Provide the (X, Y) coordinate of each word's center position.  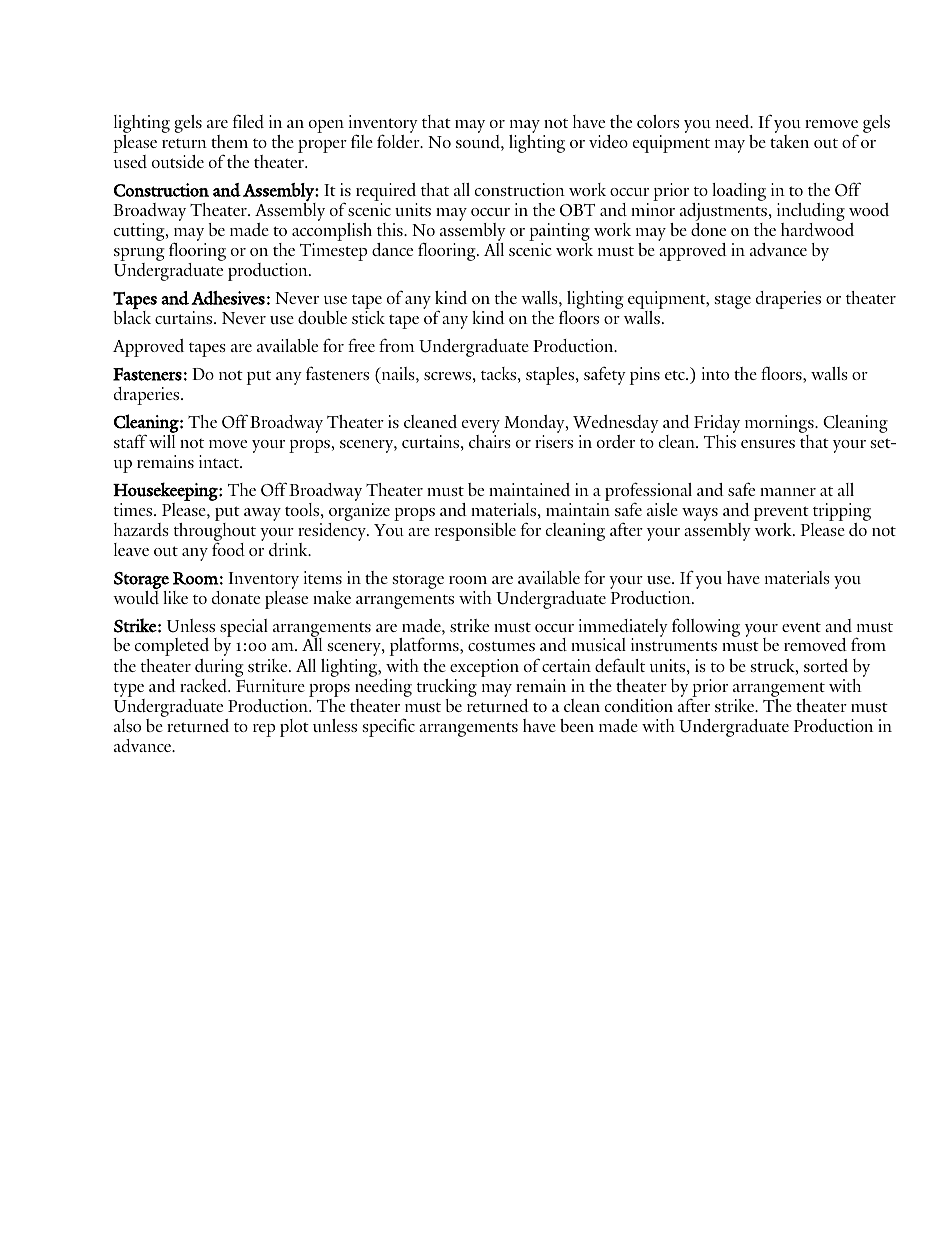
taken (789, 141)
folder (399, 141)
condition (639, 705)
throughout (215, 531)
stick (368, 317)
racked (205, 685)
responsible (475, 532)
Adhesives (228, 298)
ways (700, 514)
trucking (447, 689)
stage (732, 301)
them (229, 141)
